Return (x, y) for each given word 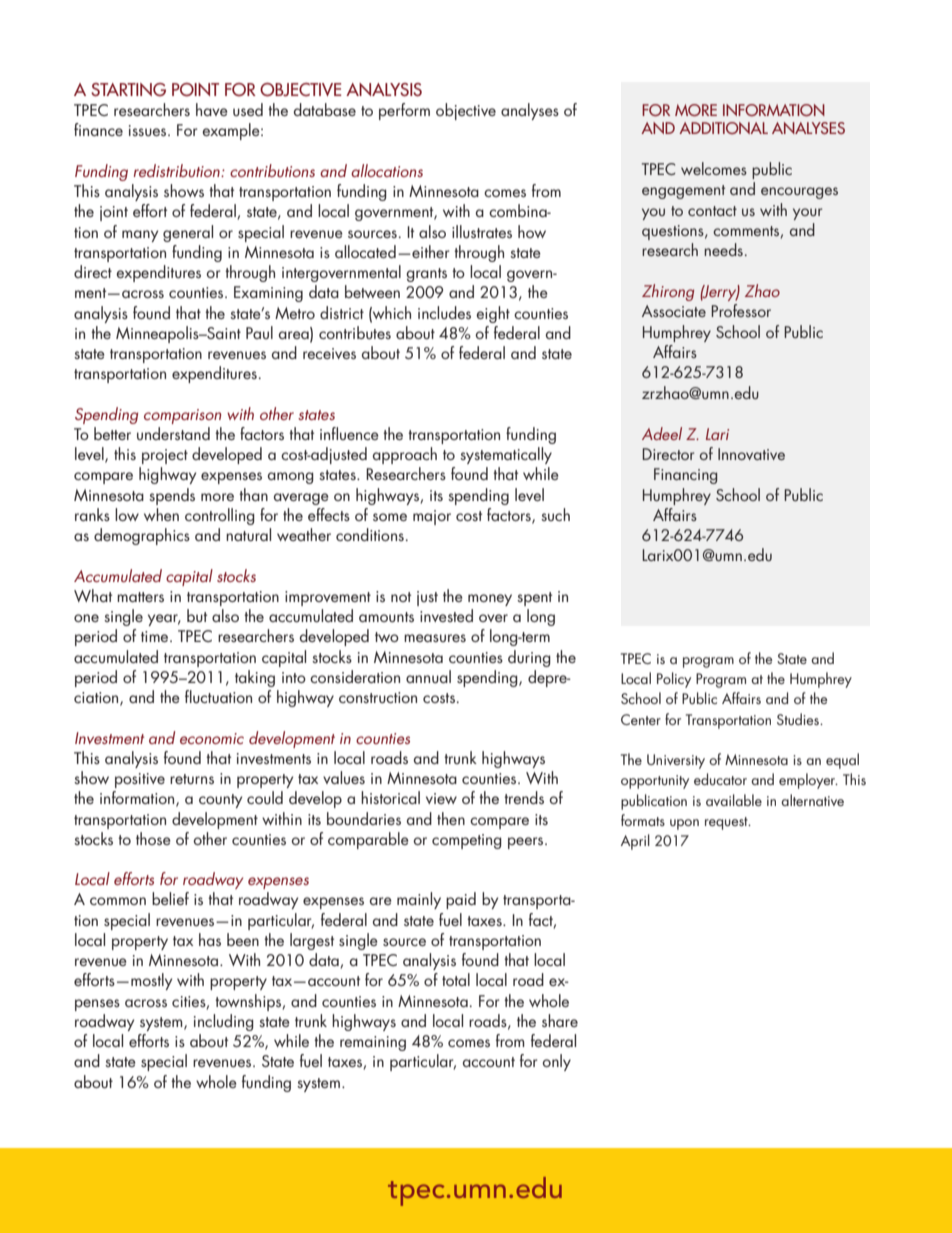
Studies (799, 719)
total (456, 979)
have (212, 109)
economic (212, 738)
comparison (182, 416)
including (224, 1022)
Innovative (751, 454)
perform (404, 111)
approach (405, 455)
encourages (799, 193)
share (560, 1020)
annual (428, 676)
